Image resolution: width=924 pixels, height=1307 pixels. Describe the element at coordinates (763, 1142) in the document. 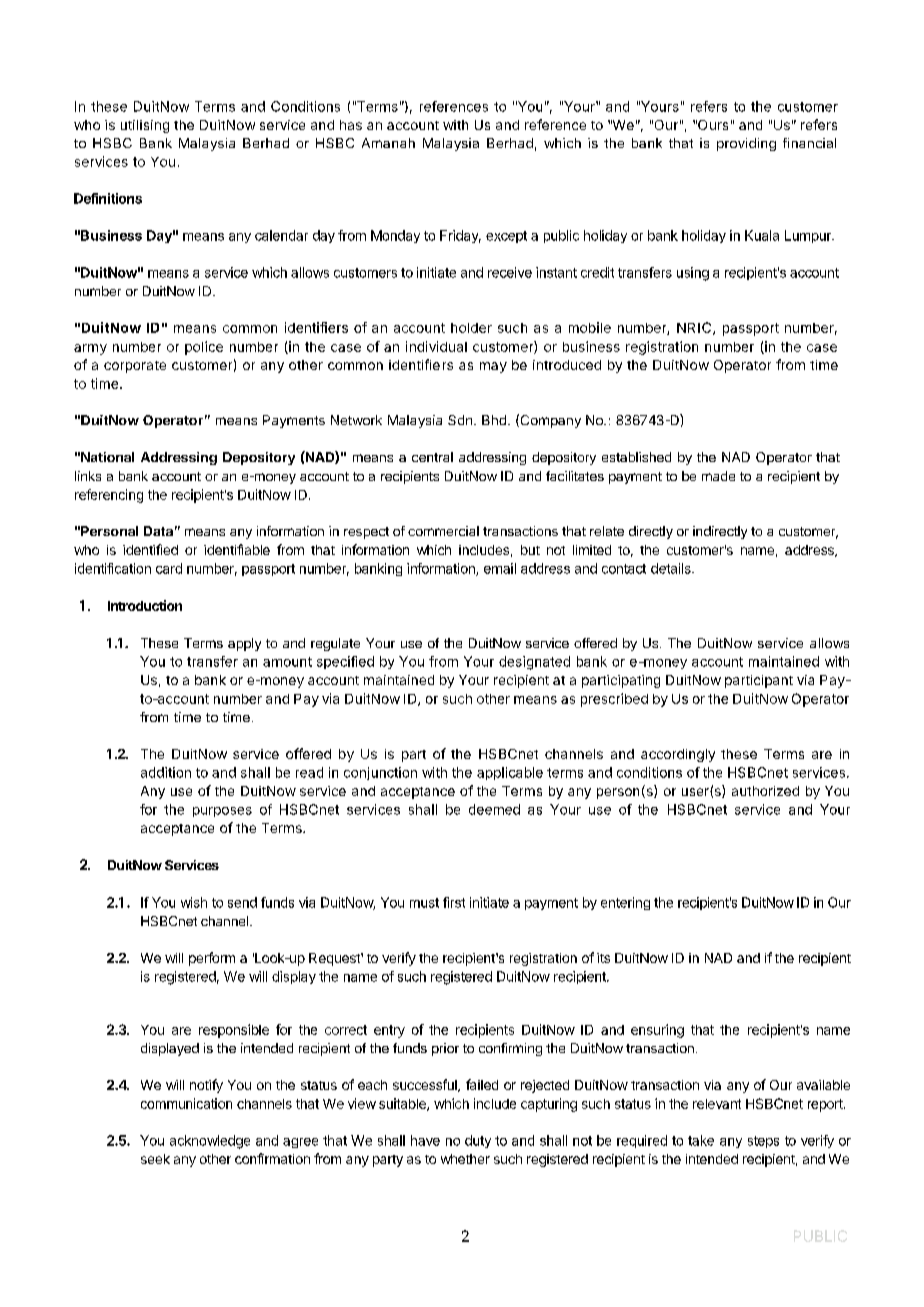

I see `steps` at that location.
